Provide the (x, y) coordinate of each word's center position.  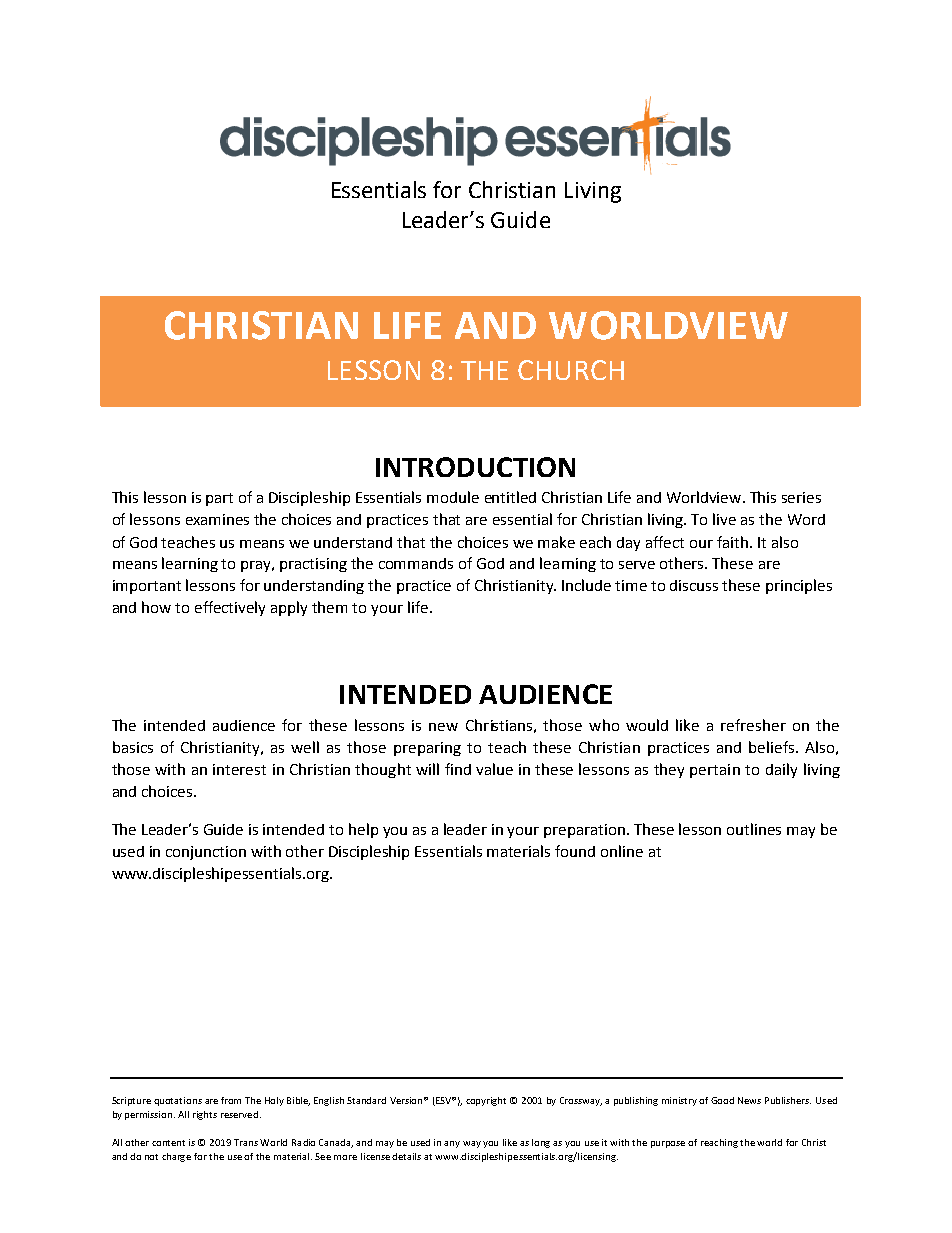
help (363, 830)
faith (732, 542)
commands (416, 563)
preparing (427, 749)
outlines (754, 829)
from (231, 1100)
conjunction (206, 853)
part (219, 499)
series (801, 497)
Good (722, 1100)
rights (205, 1115)
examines (217, 519)
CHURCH (571, 370)
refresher (753, 725)
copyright (486, 1101)
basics (133, 747)
